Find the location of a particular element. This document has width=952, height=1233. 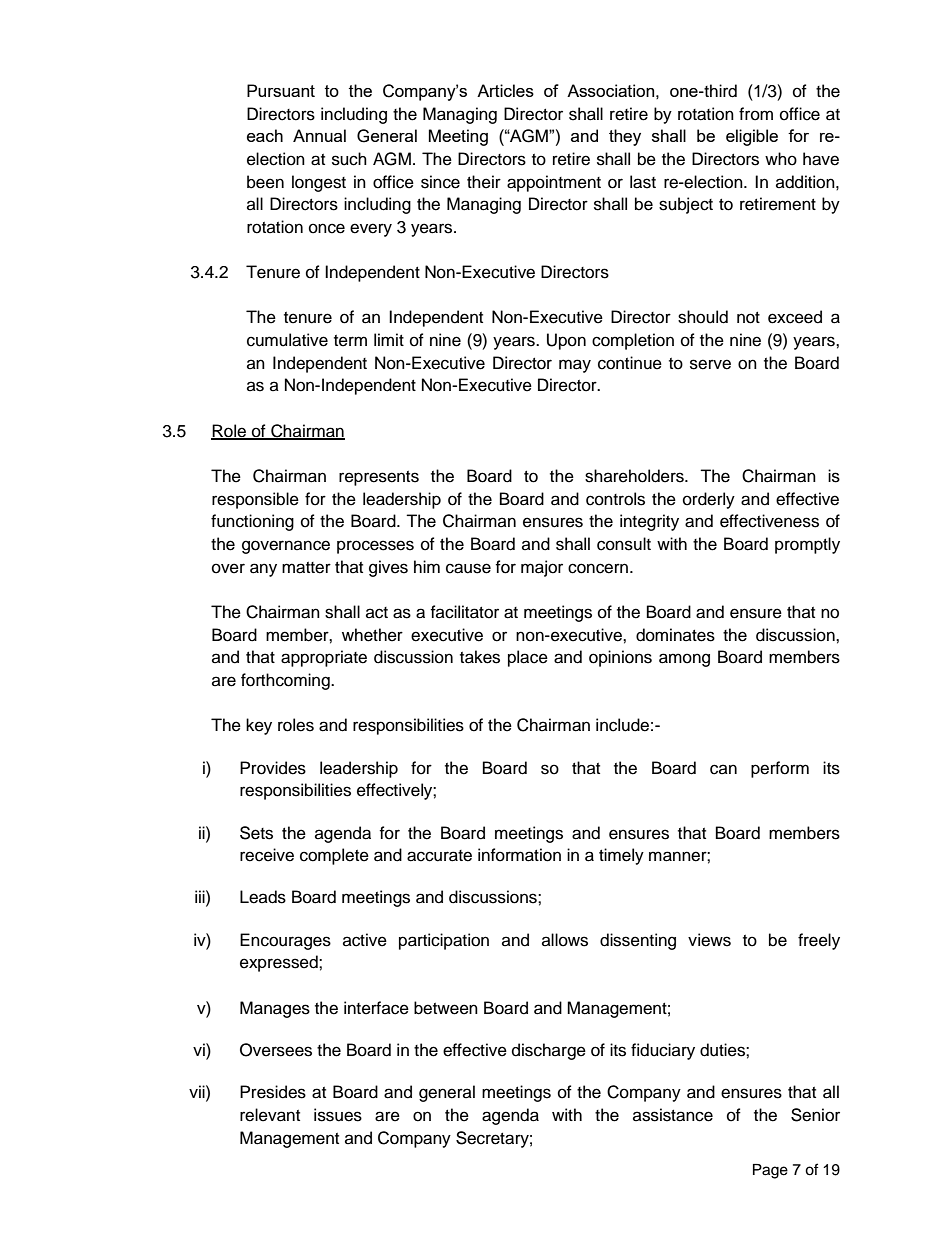

Annual is located at coordinates (319, 135).
